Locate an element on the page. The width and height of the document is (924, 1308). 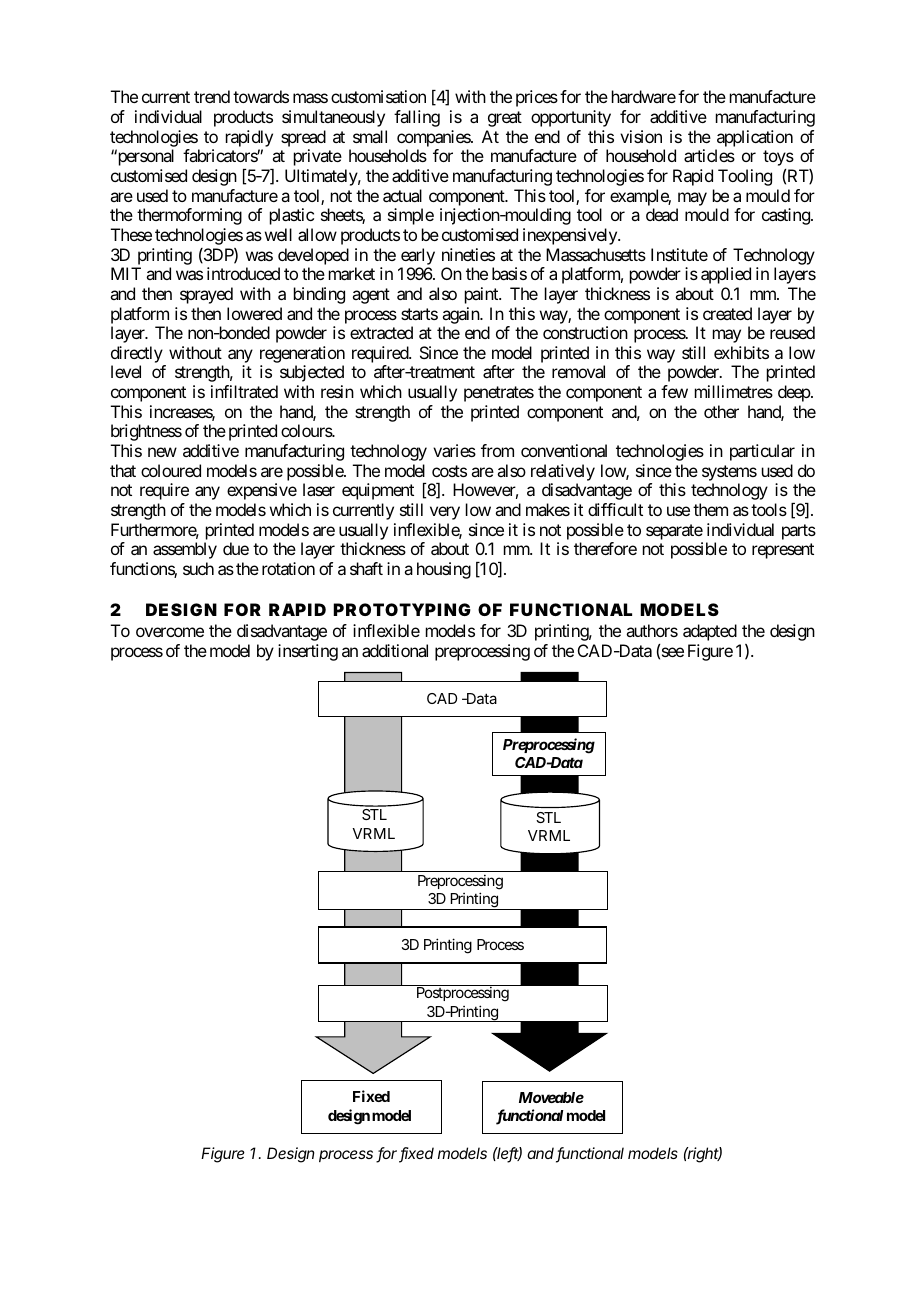
falling is located at coordinates (417, 118).
